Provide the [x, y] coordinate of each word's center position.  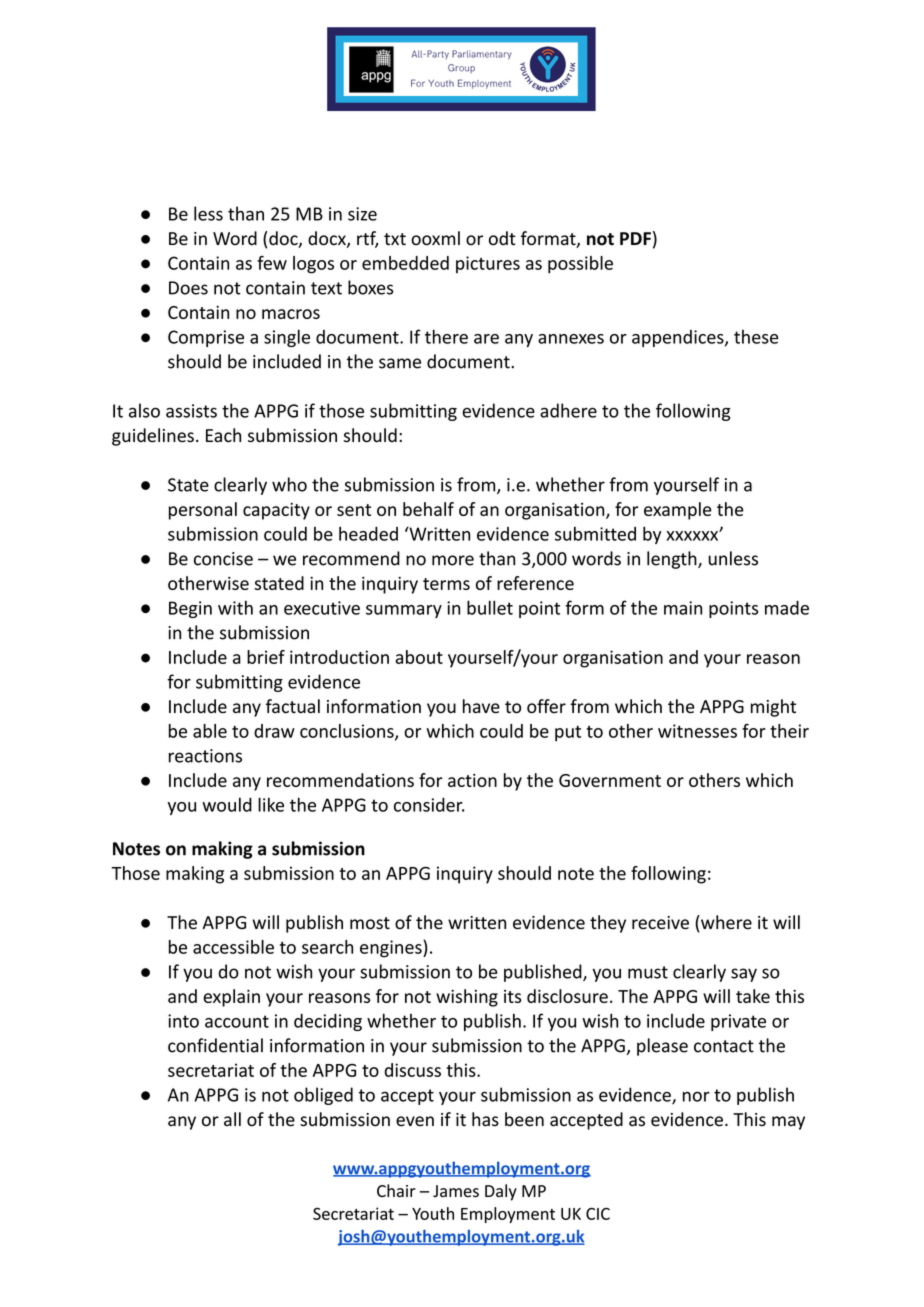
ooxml [435, 238]
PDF [635, 238]
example [678, 511]
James [456, 1191]
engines [392, 949]
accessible [233, 947]
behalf [428, 509]
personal [203, 511]
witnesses [697, 731]
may [788, 1123]
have [481, 706]
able [210, 731]
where [725, 923]
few [272, 263]
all [232, 1119]
